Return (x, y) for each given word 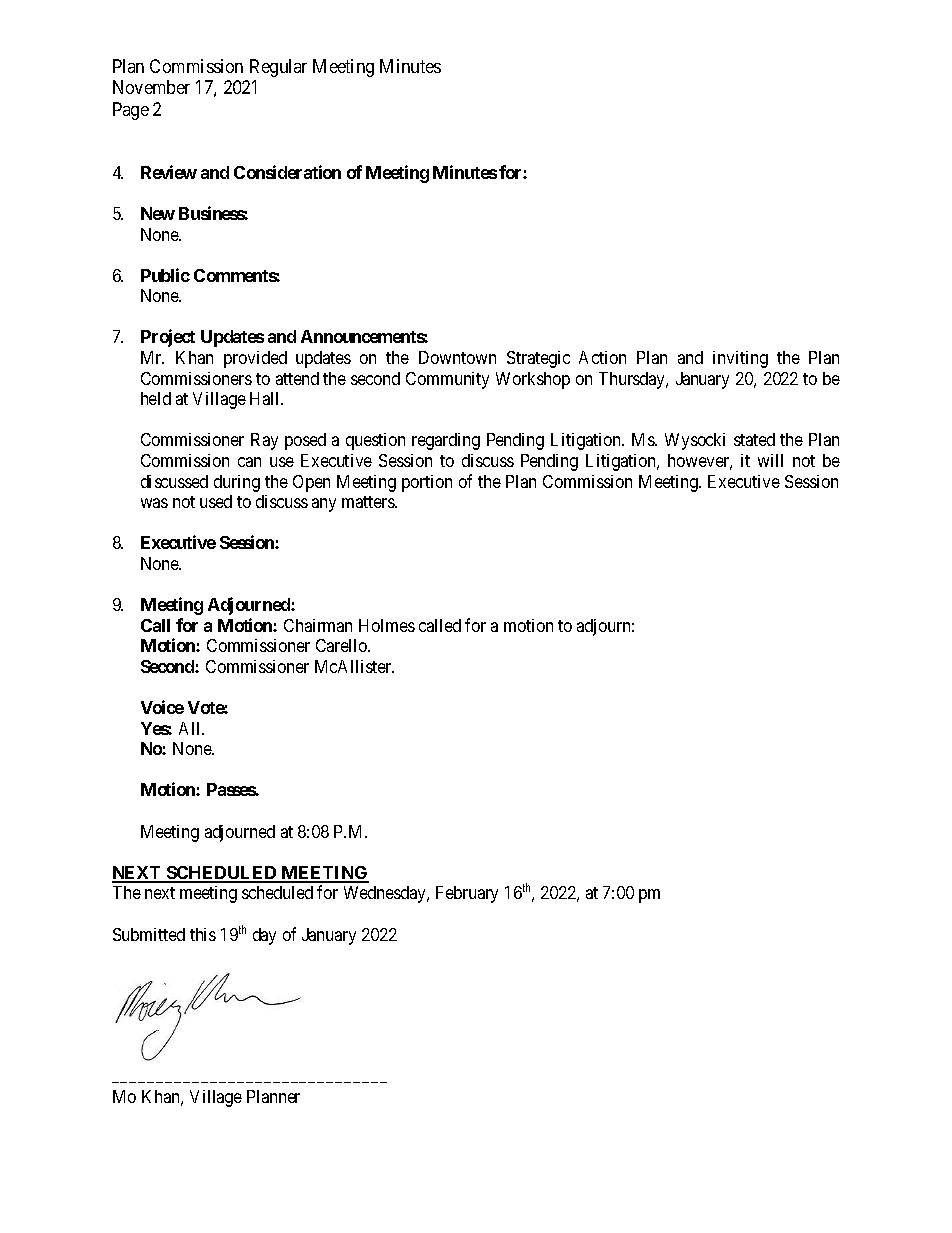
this (203, 934)
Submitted (149, 934)
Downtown (457, 357)
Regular (278, 68)
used (216, 501)
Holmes (387, 625)
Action (602, 357)
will (770, 460)
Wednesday (386, 894)
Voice (162, 707)
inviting (740, 359)
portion (427, 483)
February (467, 894)
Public (165, 275)
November (151, 87)
